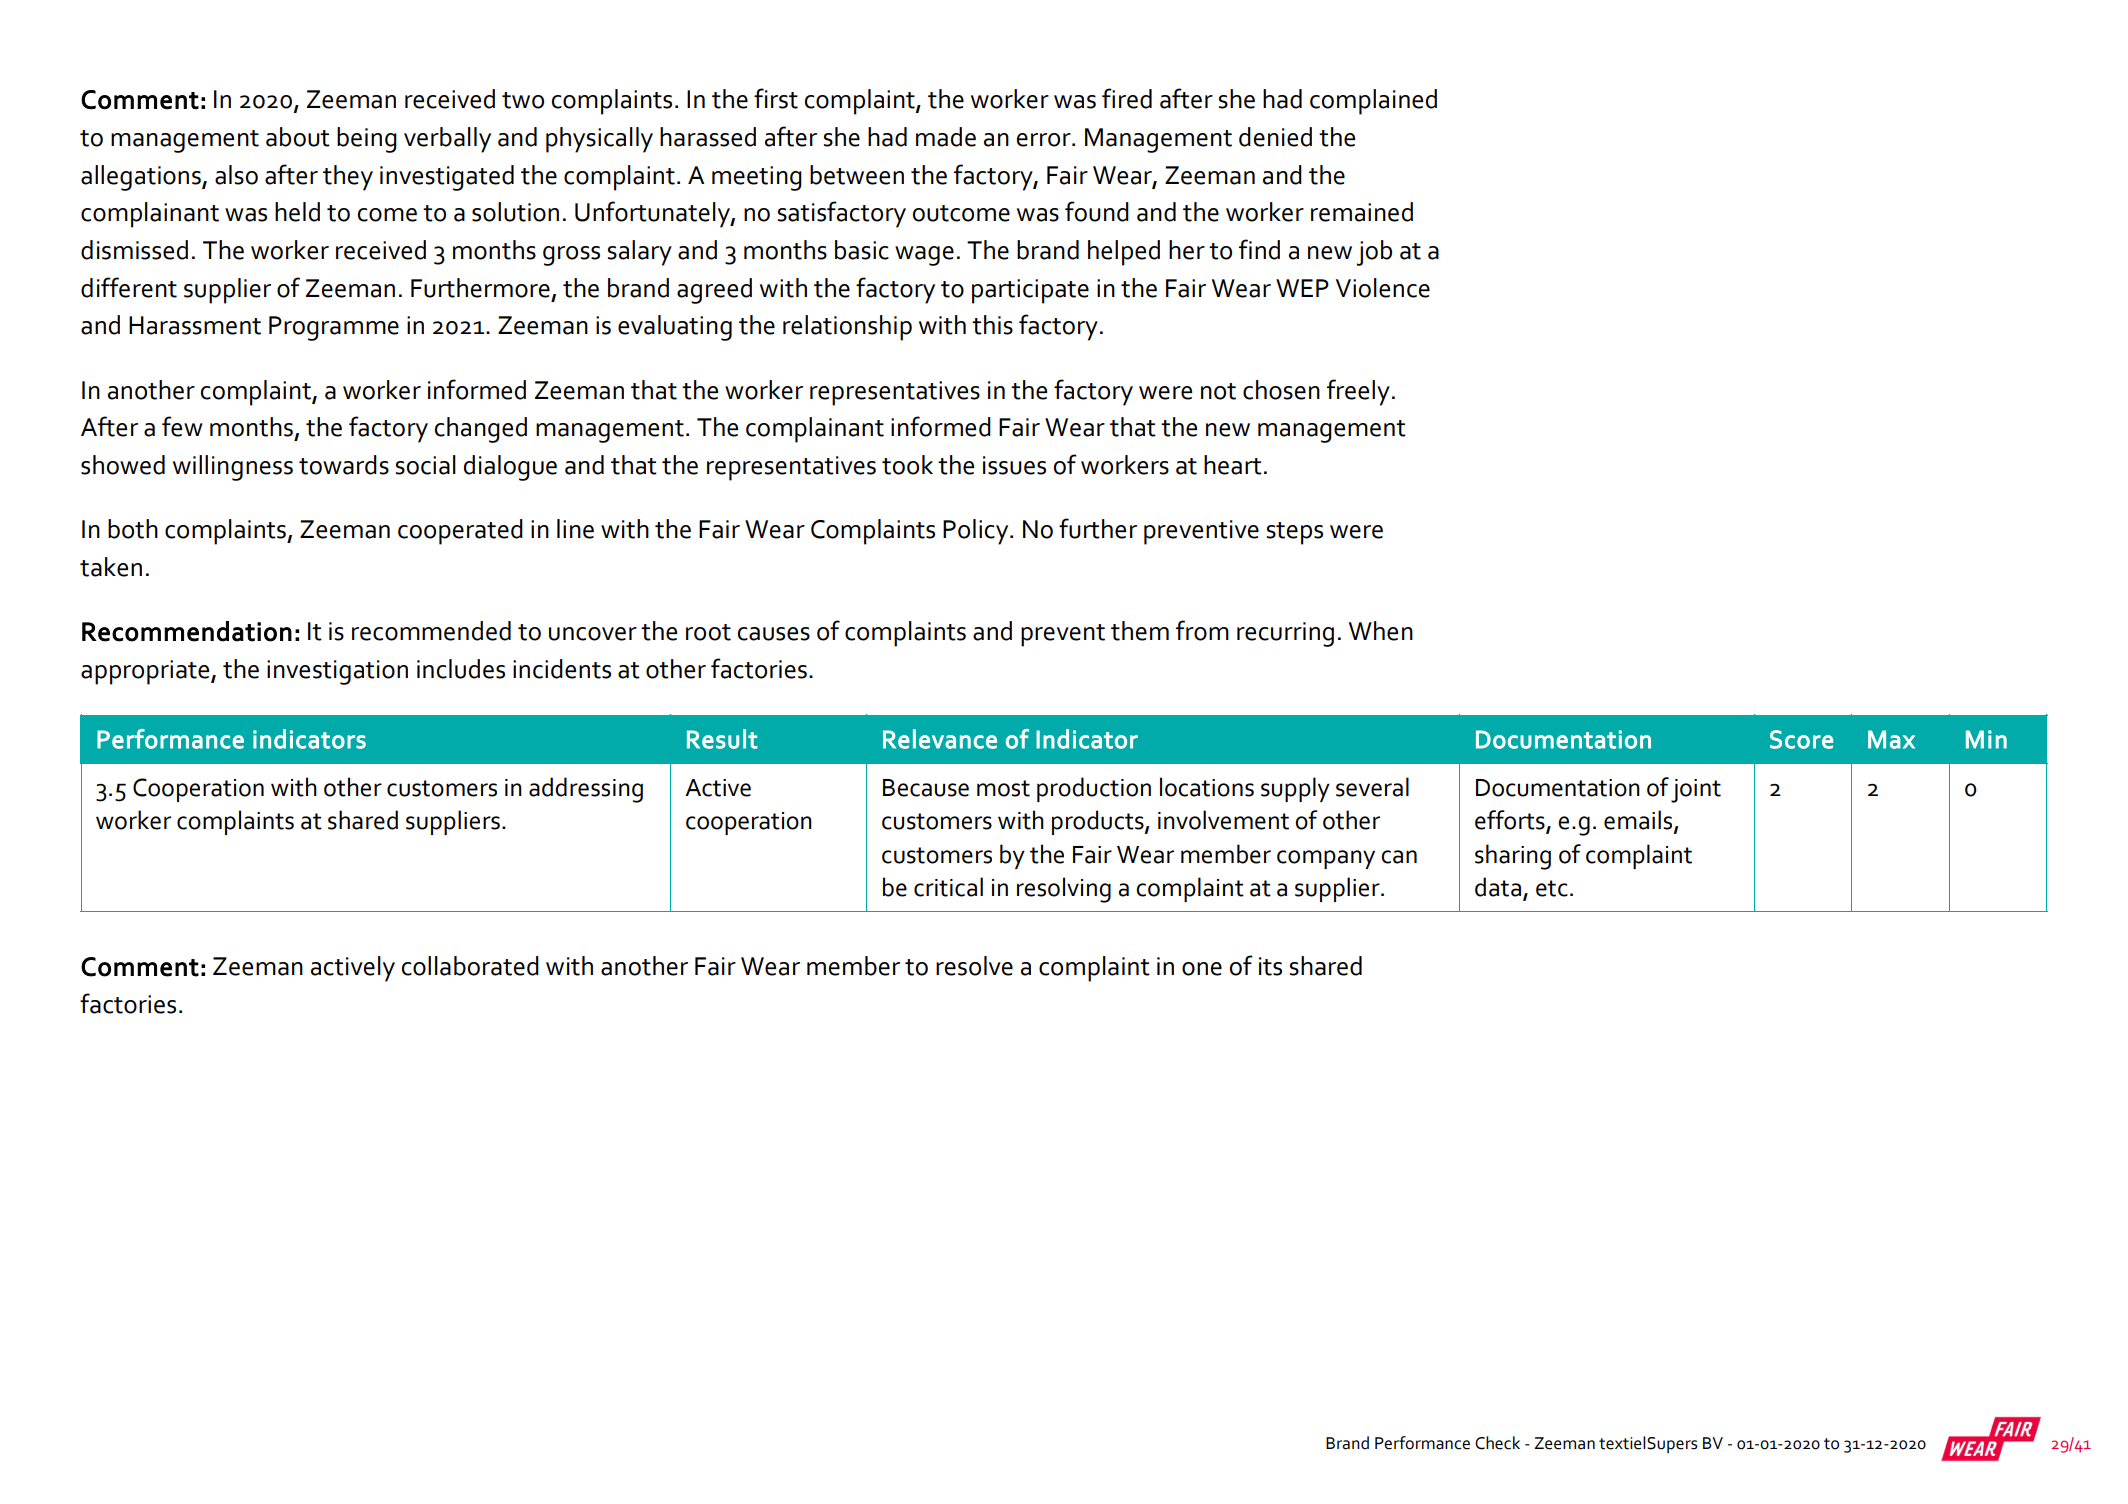  What do you see at coordinates (1270, 966) in the image?
I see `its` at bounding box center [1270, 966].
